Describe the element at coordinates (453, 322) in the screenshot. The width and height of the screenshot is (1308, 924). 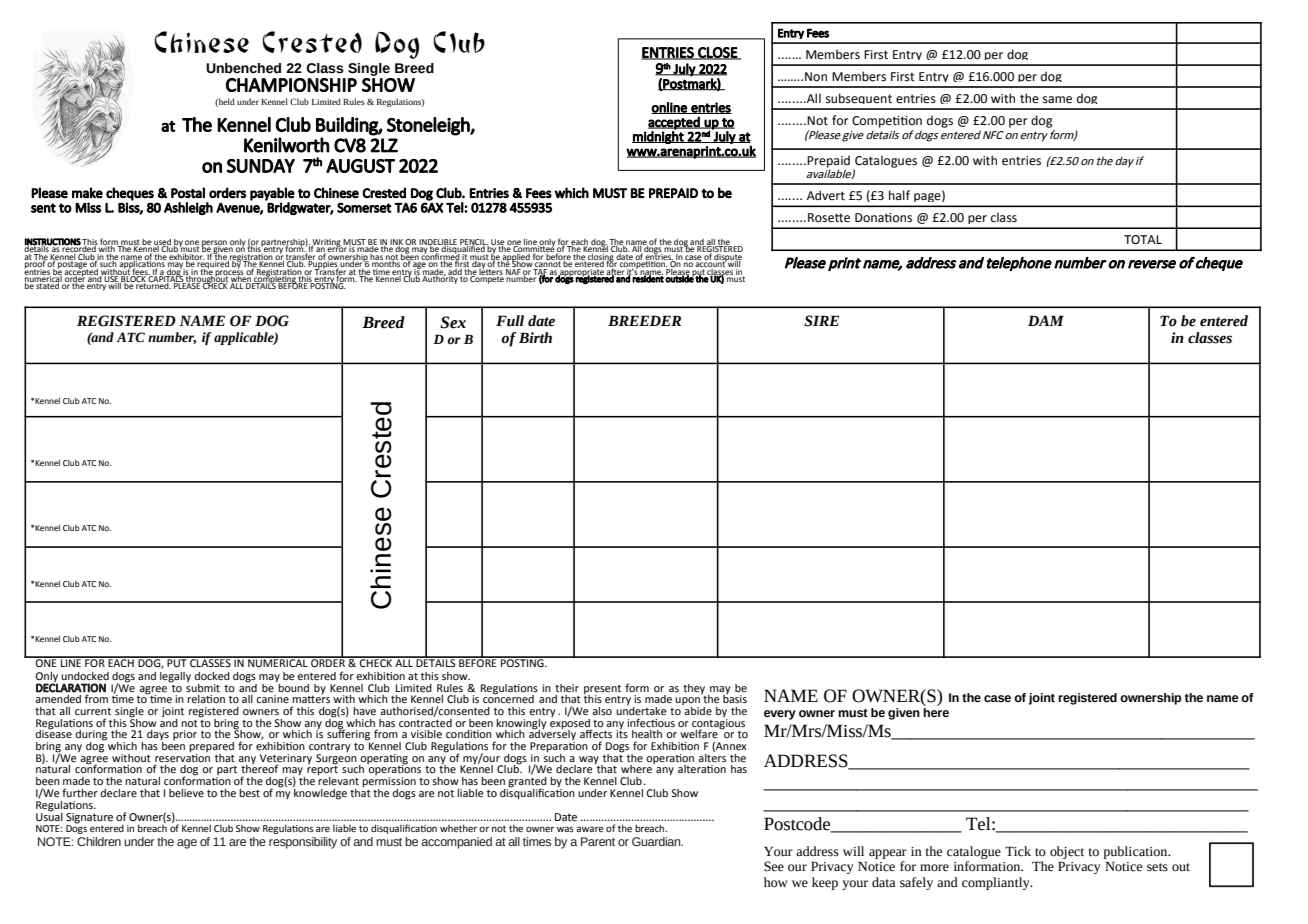
I see `Sex` at that location.
